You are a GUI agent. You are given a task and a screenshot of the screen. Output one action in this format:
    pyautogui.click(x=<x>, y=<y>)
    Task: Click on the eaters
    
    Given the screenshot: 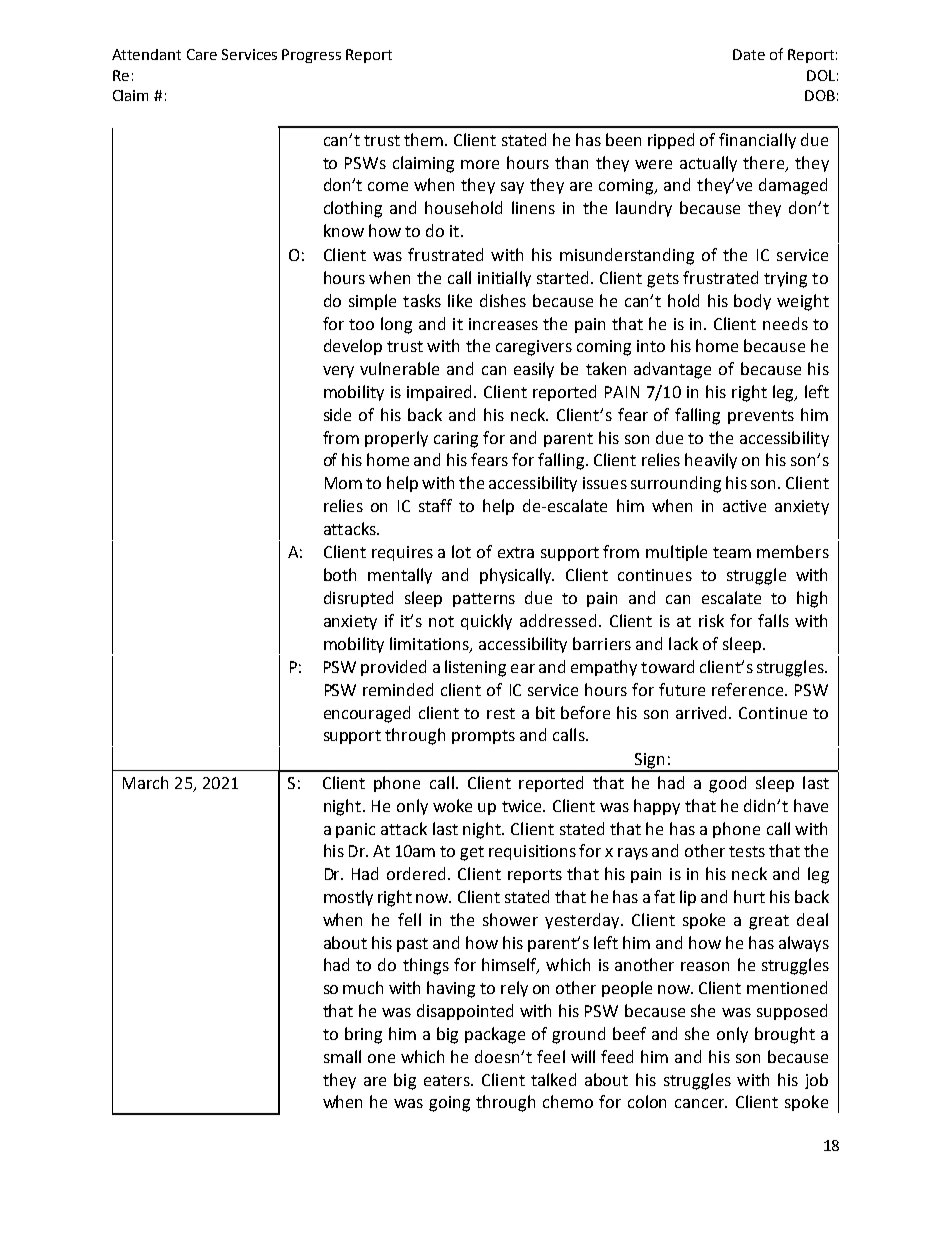 What is the action you would take?
    pyautogui.click(x=448, y=1080)
